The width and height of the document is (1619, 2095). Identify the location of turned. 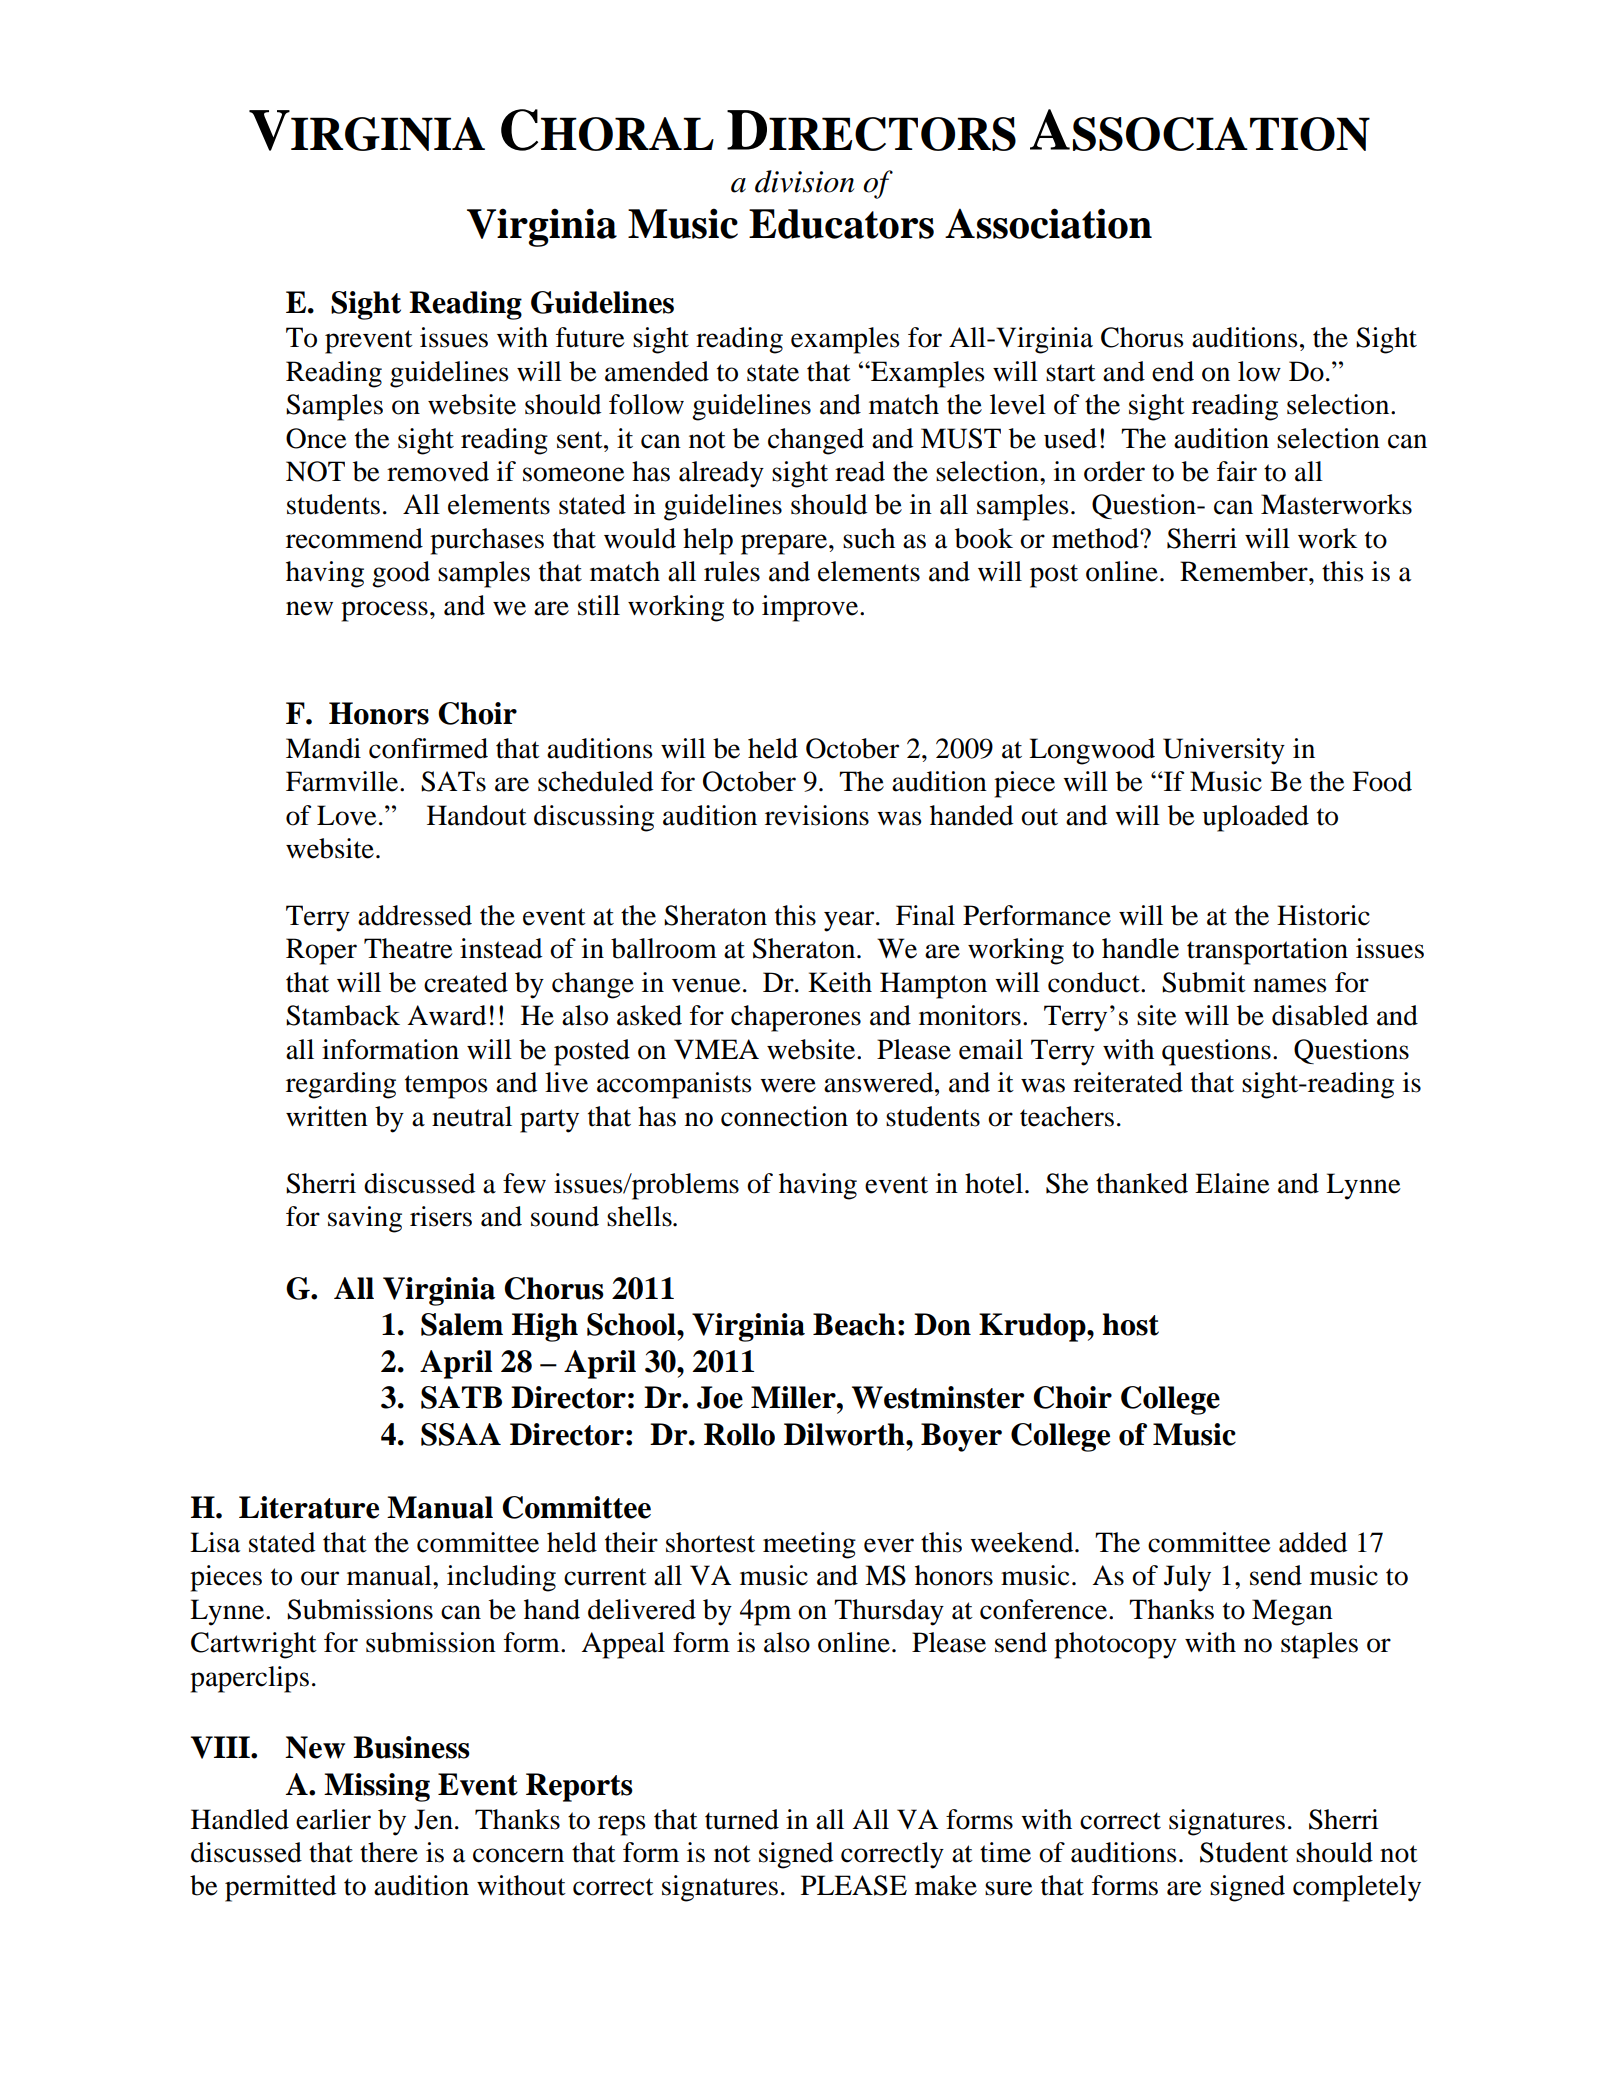
(742, 1819).
